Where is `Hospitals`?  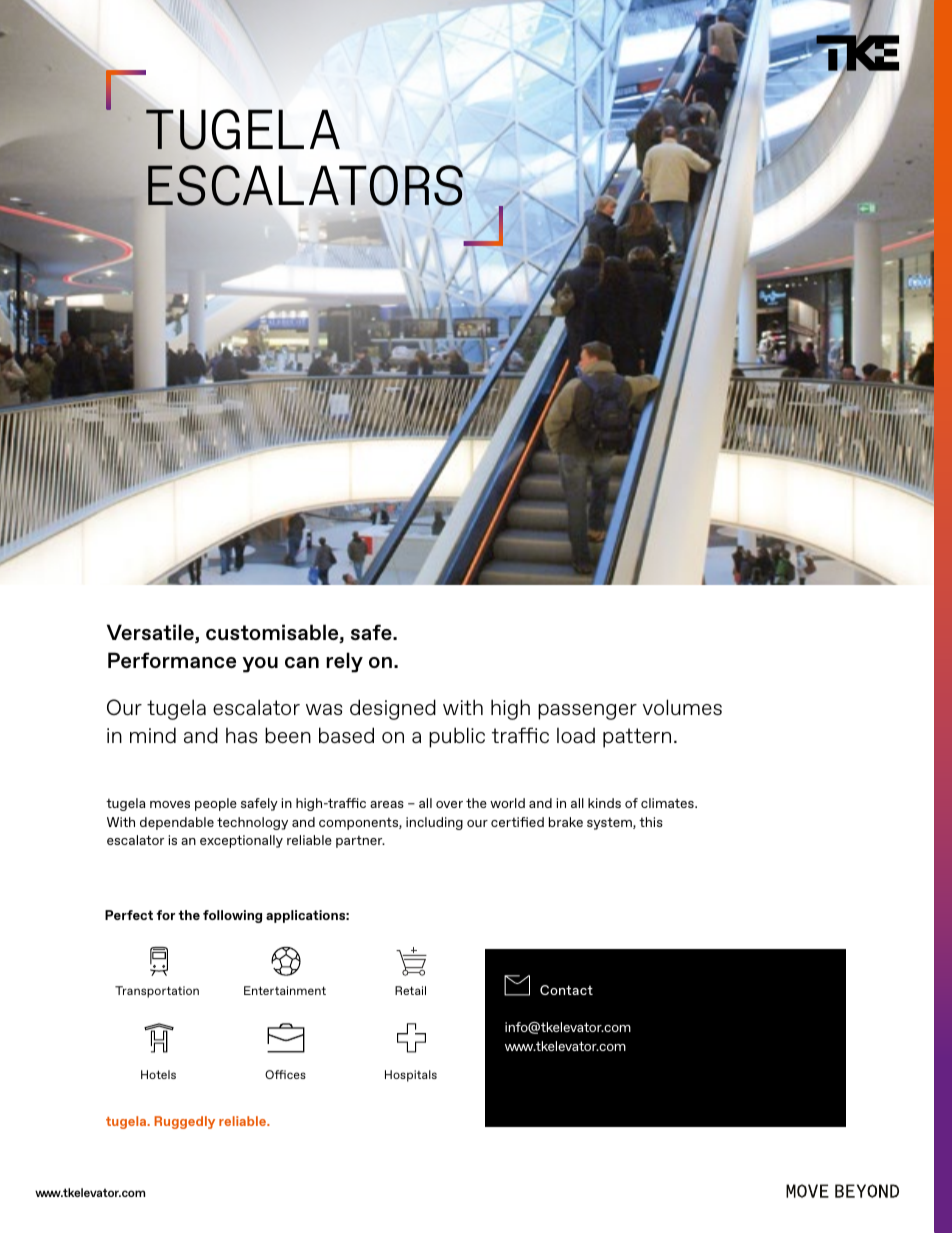 Hospitals is located at coordinates (411, 1076).
